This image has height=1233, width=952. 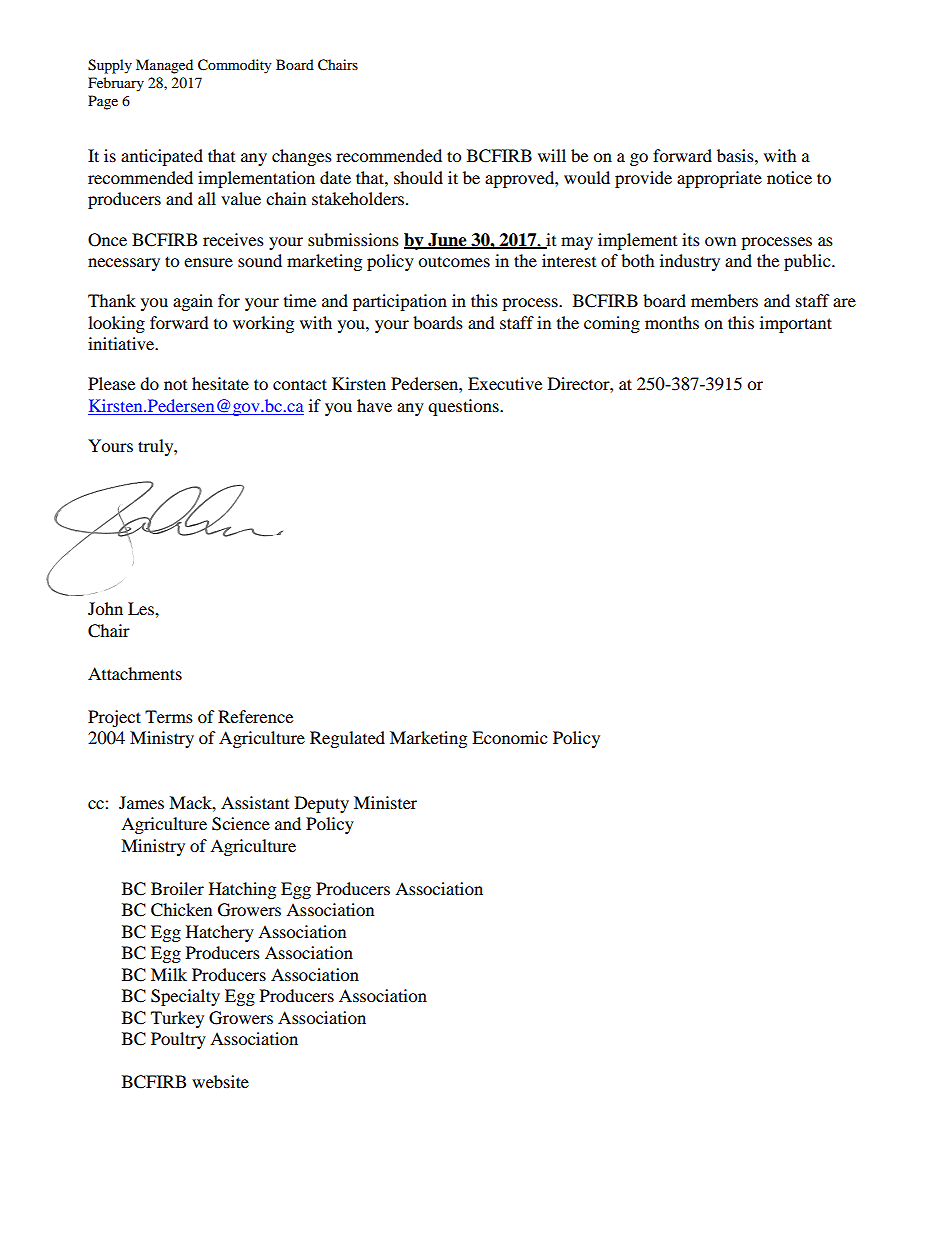 I want to click on hesitate, so click(x=220, y=383).
